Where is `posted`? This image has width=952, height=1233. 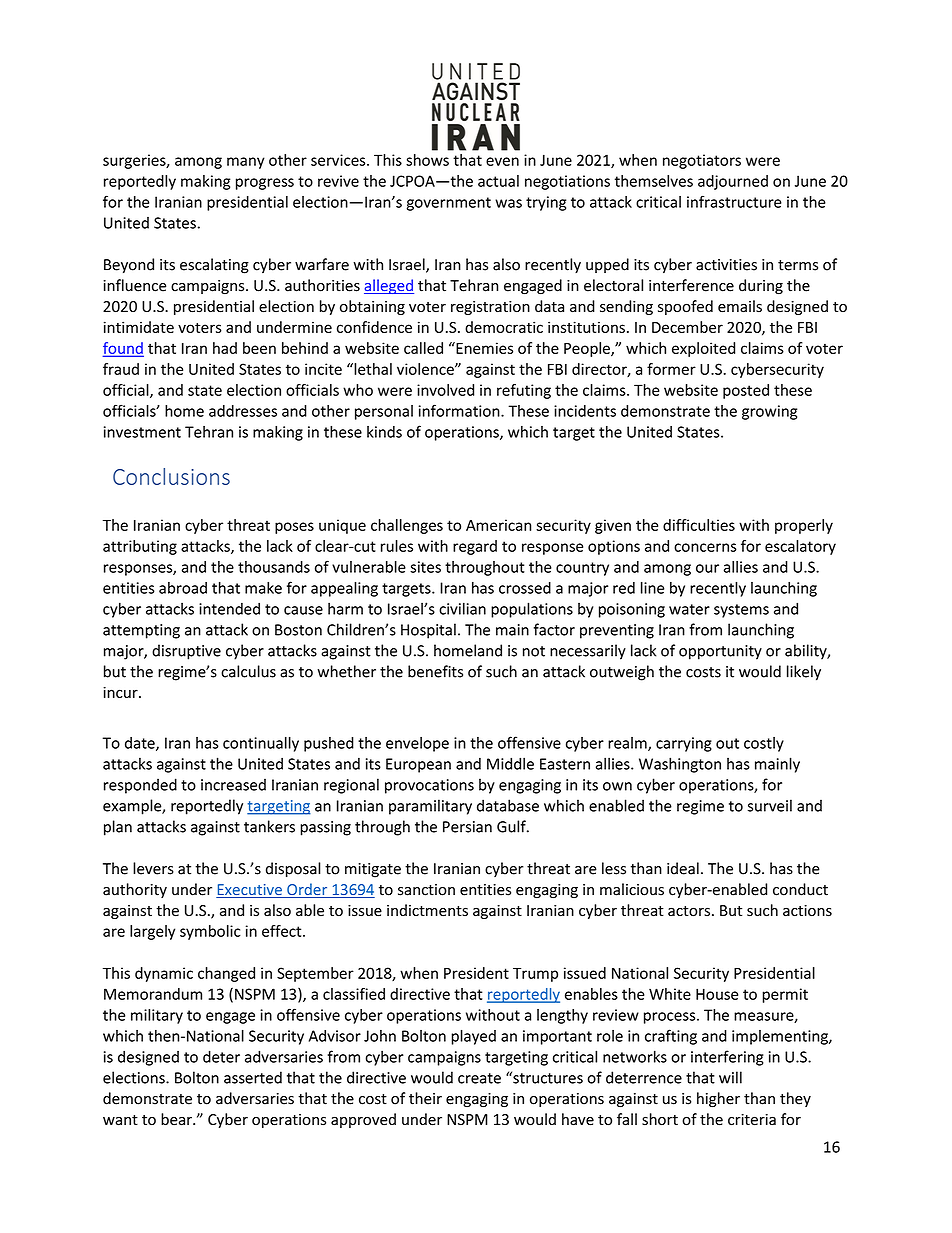
posted is located at coordinates (746, 391).
